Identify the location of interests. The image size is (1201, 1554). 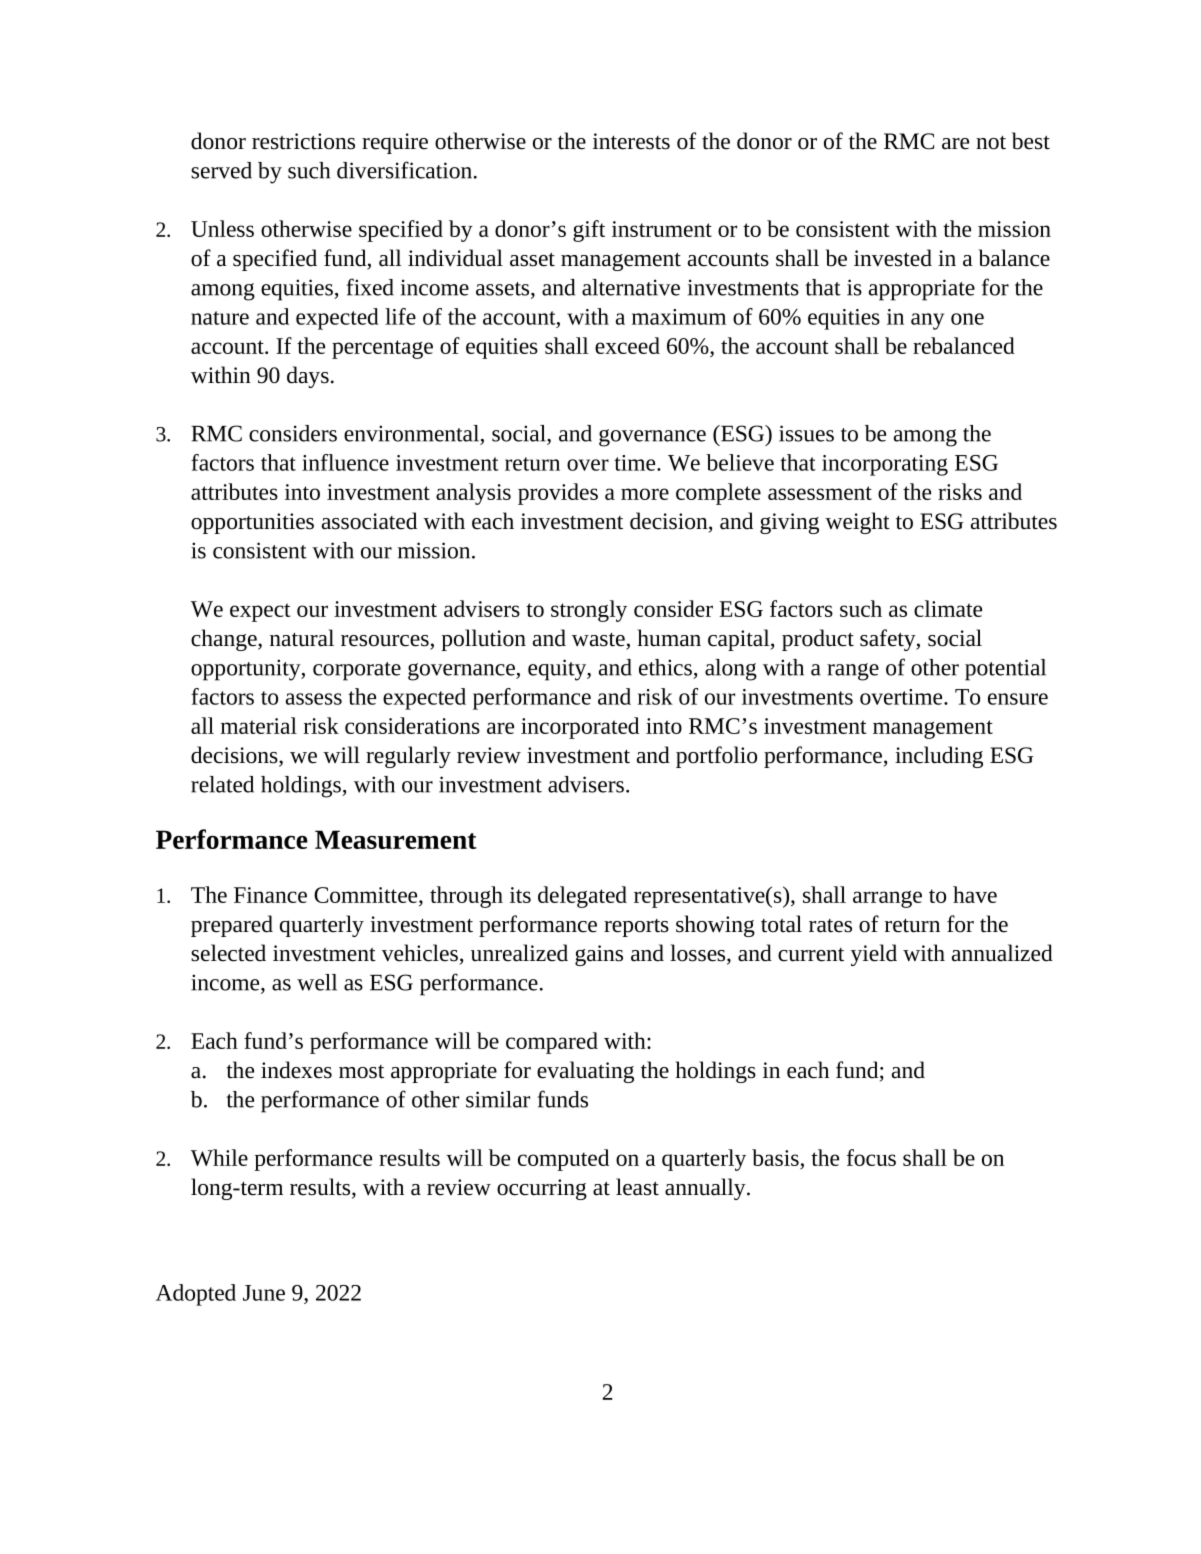
(631, 141).
